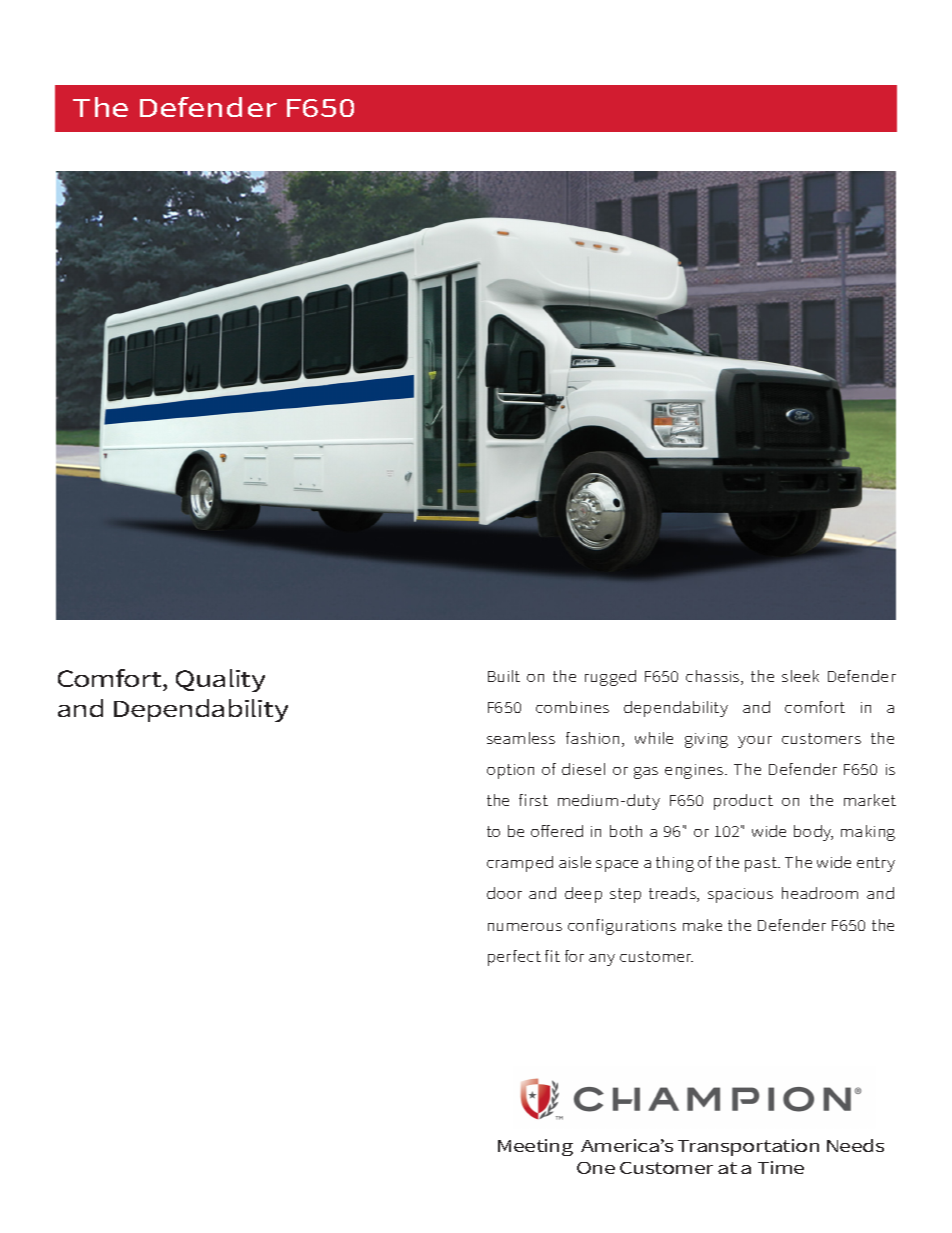 Image resolution: width=952 pixels, height=1233 pixels. Describe the element at coordinates (520, 864) in the page. I see `cramped` at that location.
